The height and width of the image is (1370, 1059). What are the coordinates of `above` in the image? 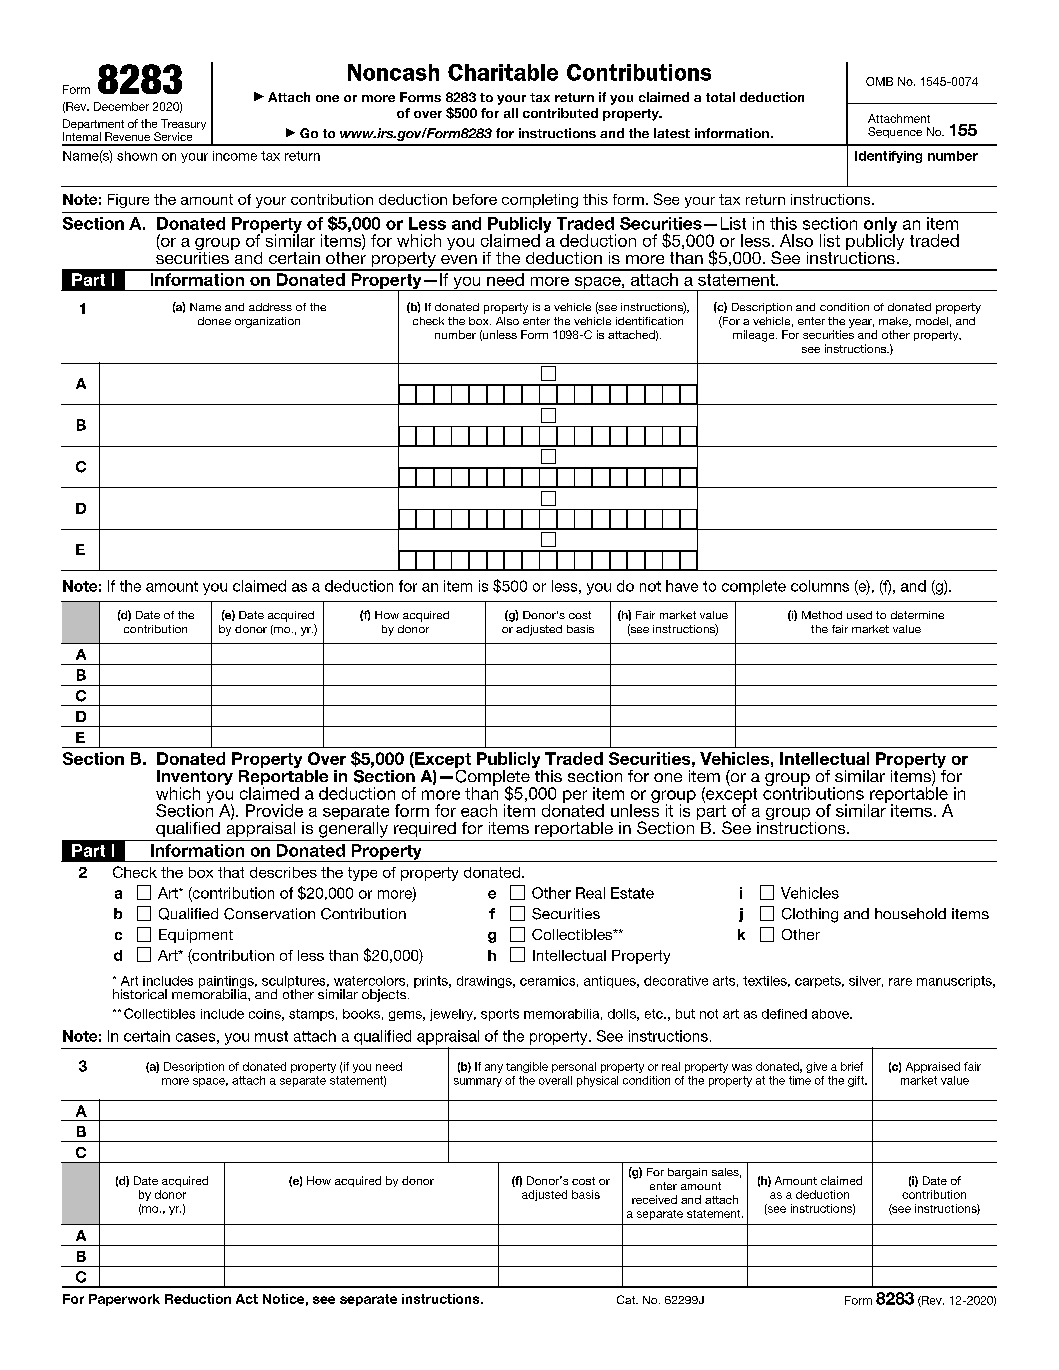 It's located at (831, 1014).
